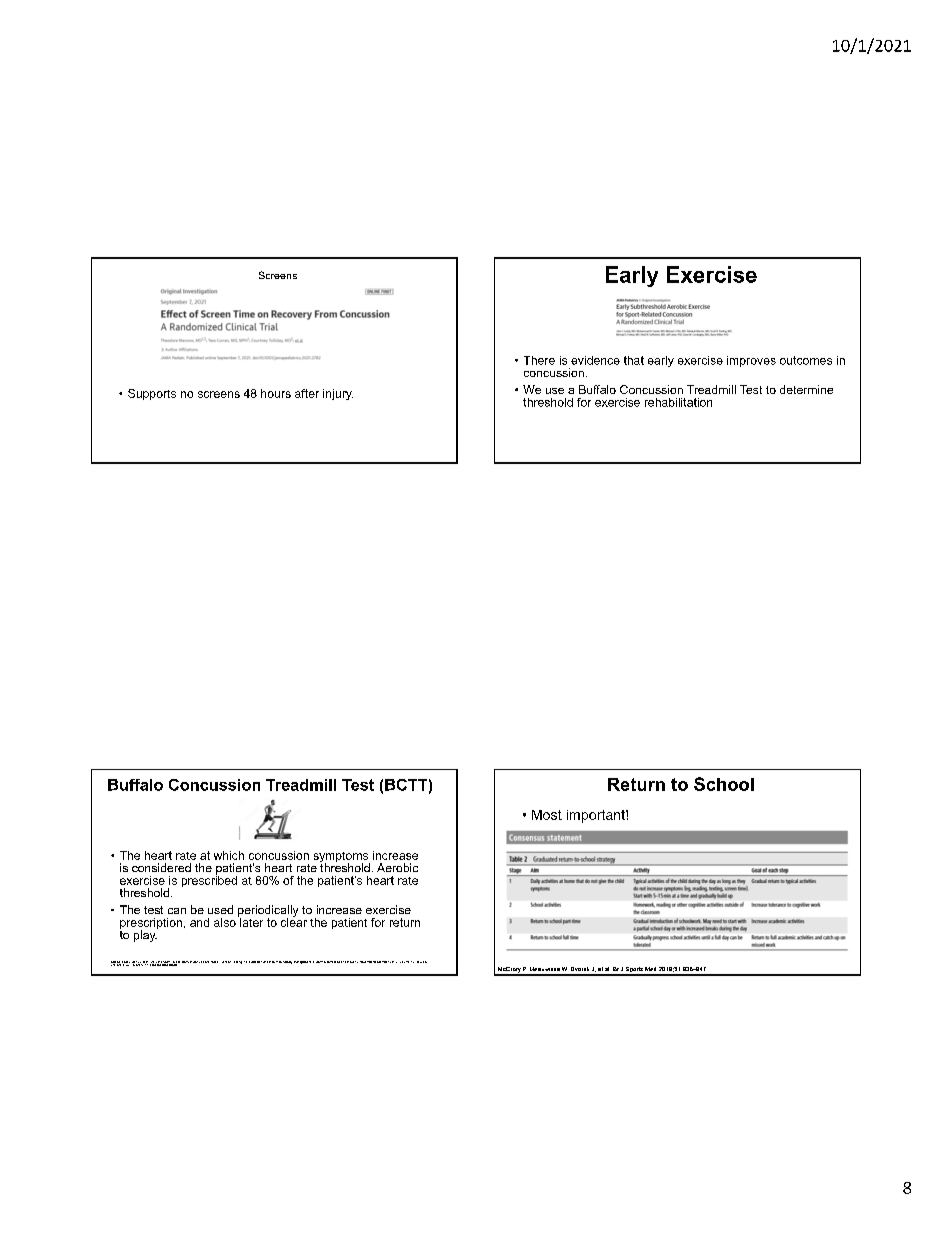 The image size is (952, 1233). Describe the element at coordinates (152, 394) in the screenshot. I see `Supports` at that location.
